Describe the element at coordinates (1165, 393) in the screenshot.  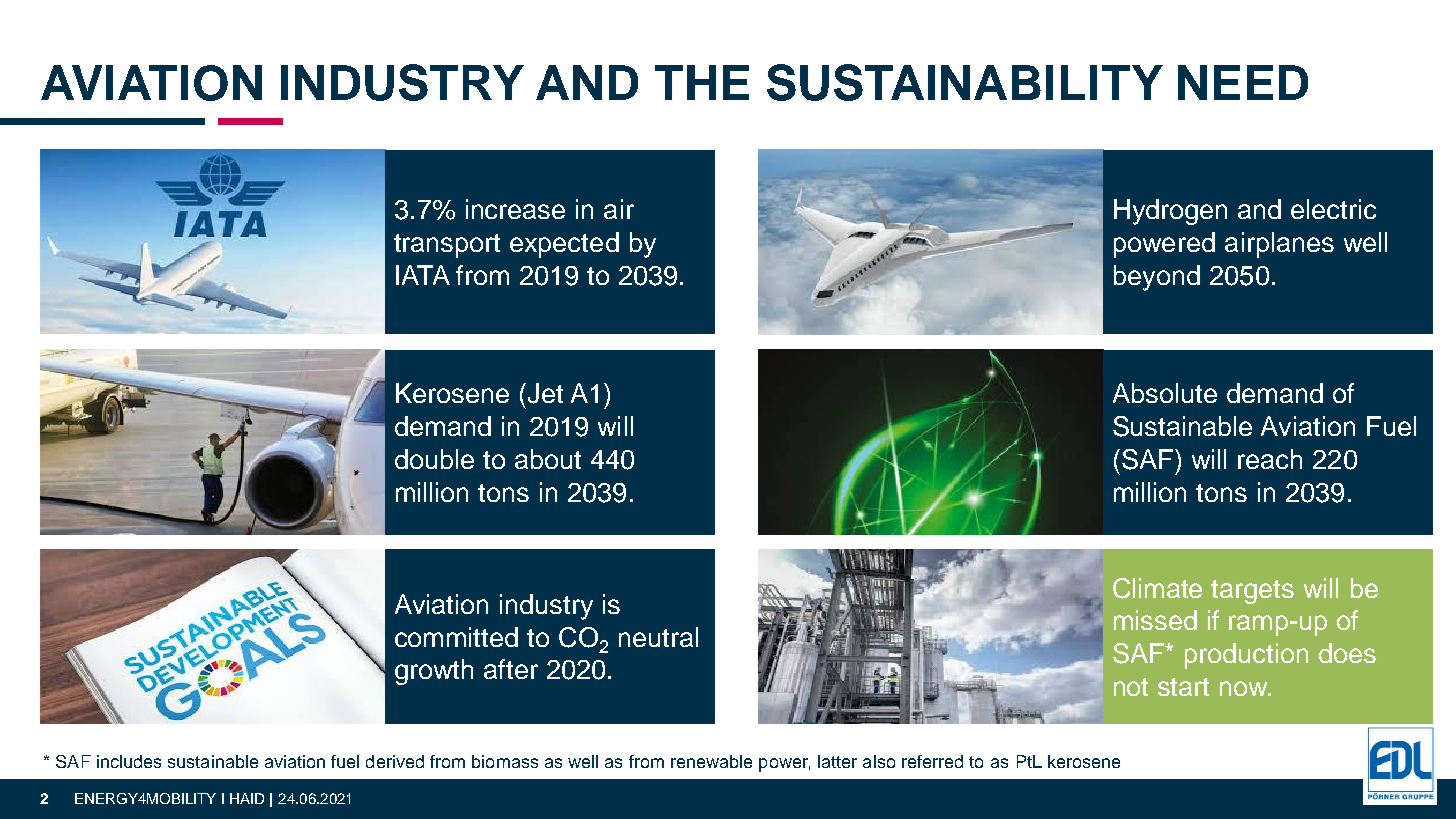
I see `Absolute` at that location.
